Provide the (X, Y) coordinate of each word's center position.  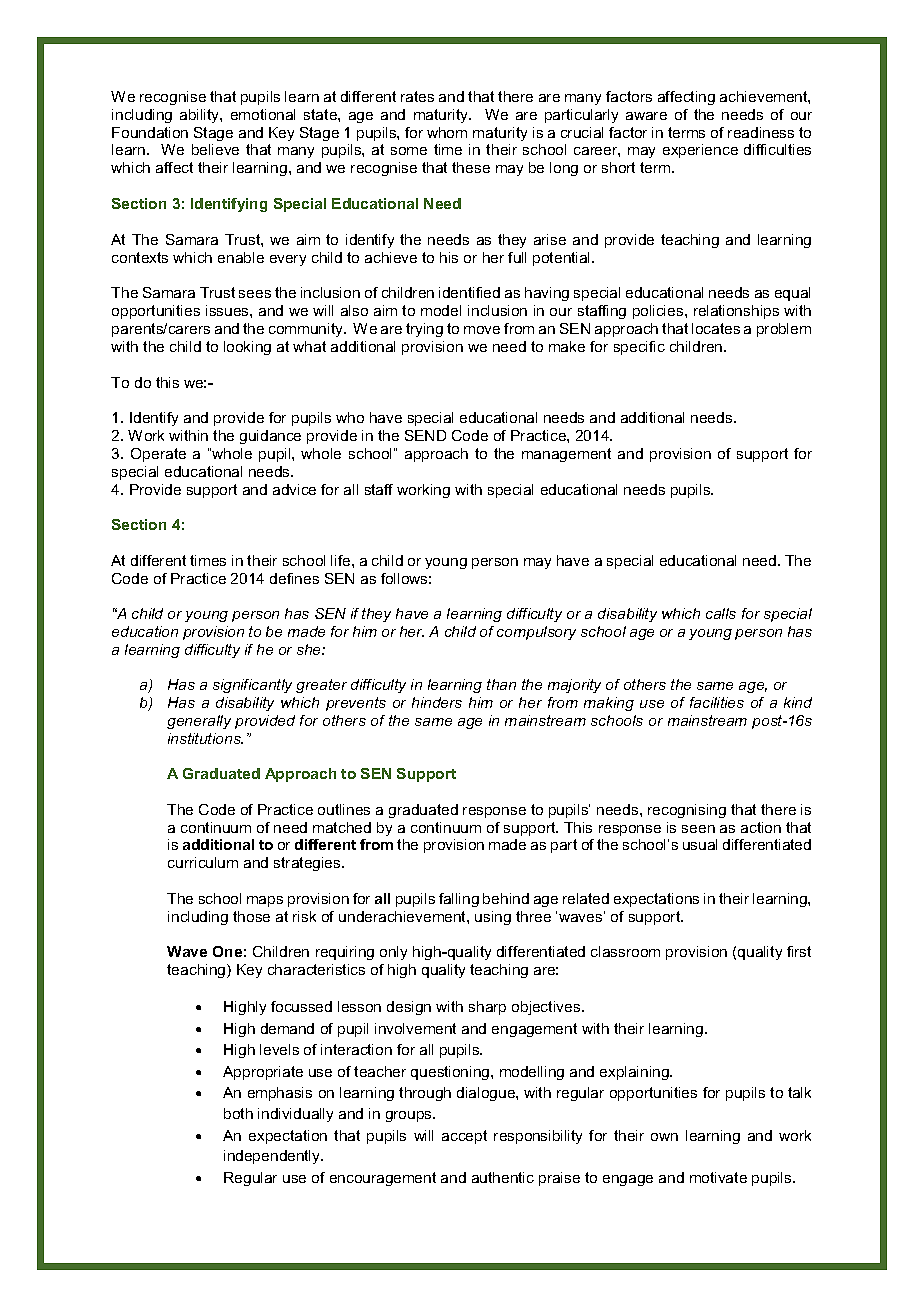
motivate (718, 1177)
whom (447, 132)
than (501, 684)
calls (721, 613)
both (238, 1113)
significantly (252, 686)
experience (700, 151)
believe (215, 149)
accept (464, 1137)
